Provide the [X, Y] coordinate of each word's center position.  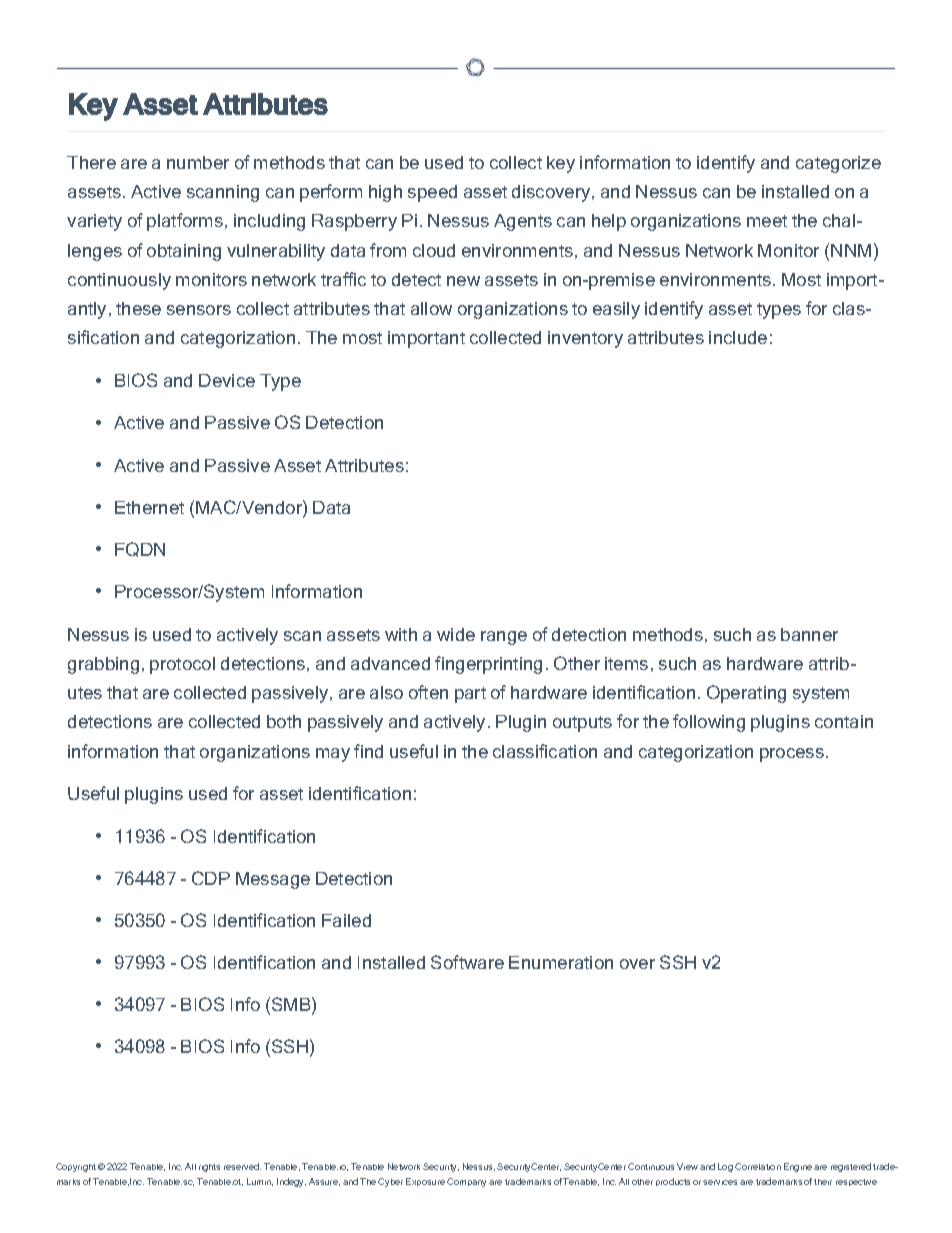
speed [432, 193]
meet [767, 221]
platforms [185, 222]
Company [466, 1182]
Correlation [758, 1166]
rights [209, 1168]
